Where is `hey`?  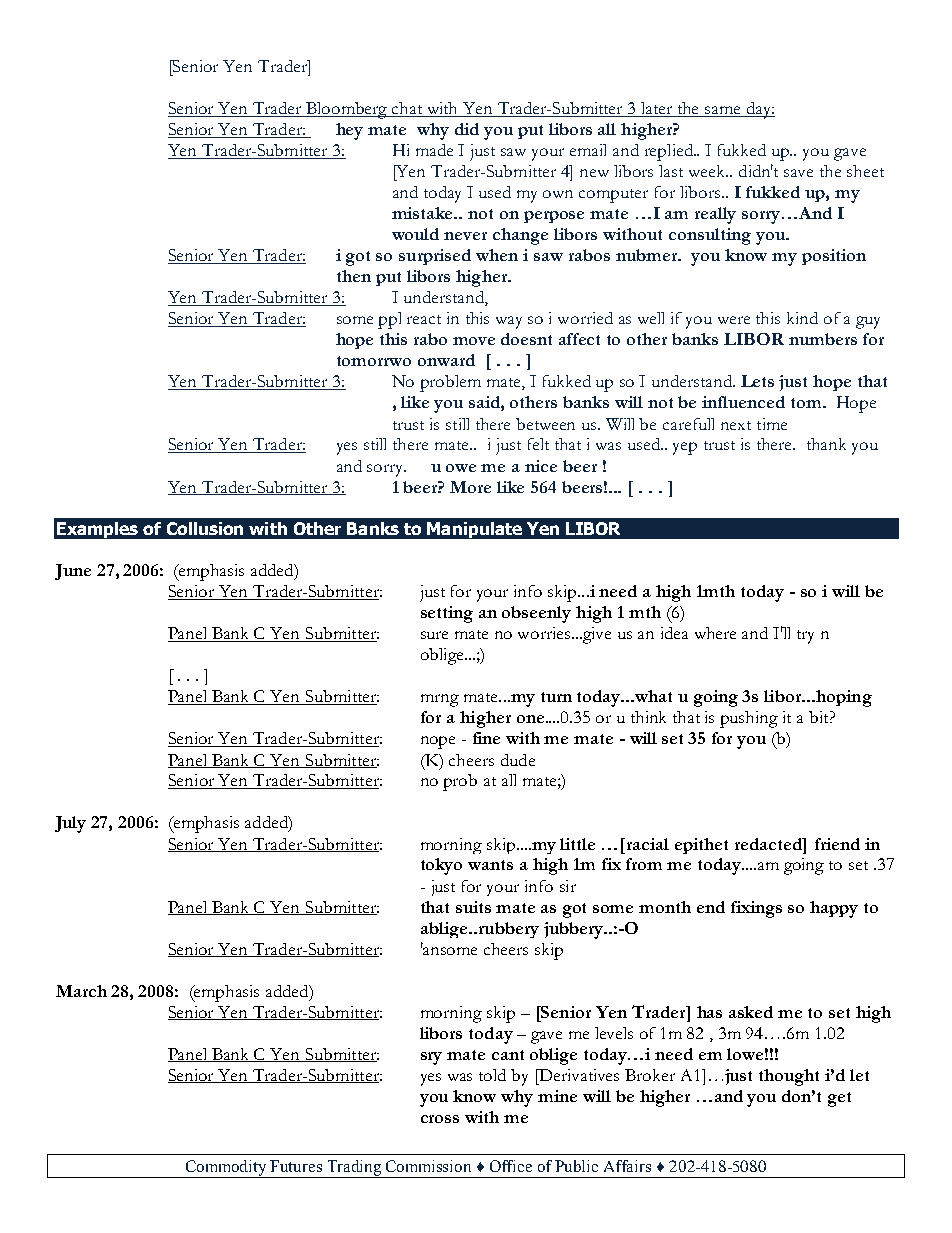
hey is located at coordinates (349, 131).
